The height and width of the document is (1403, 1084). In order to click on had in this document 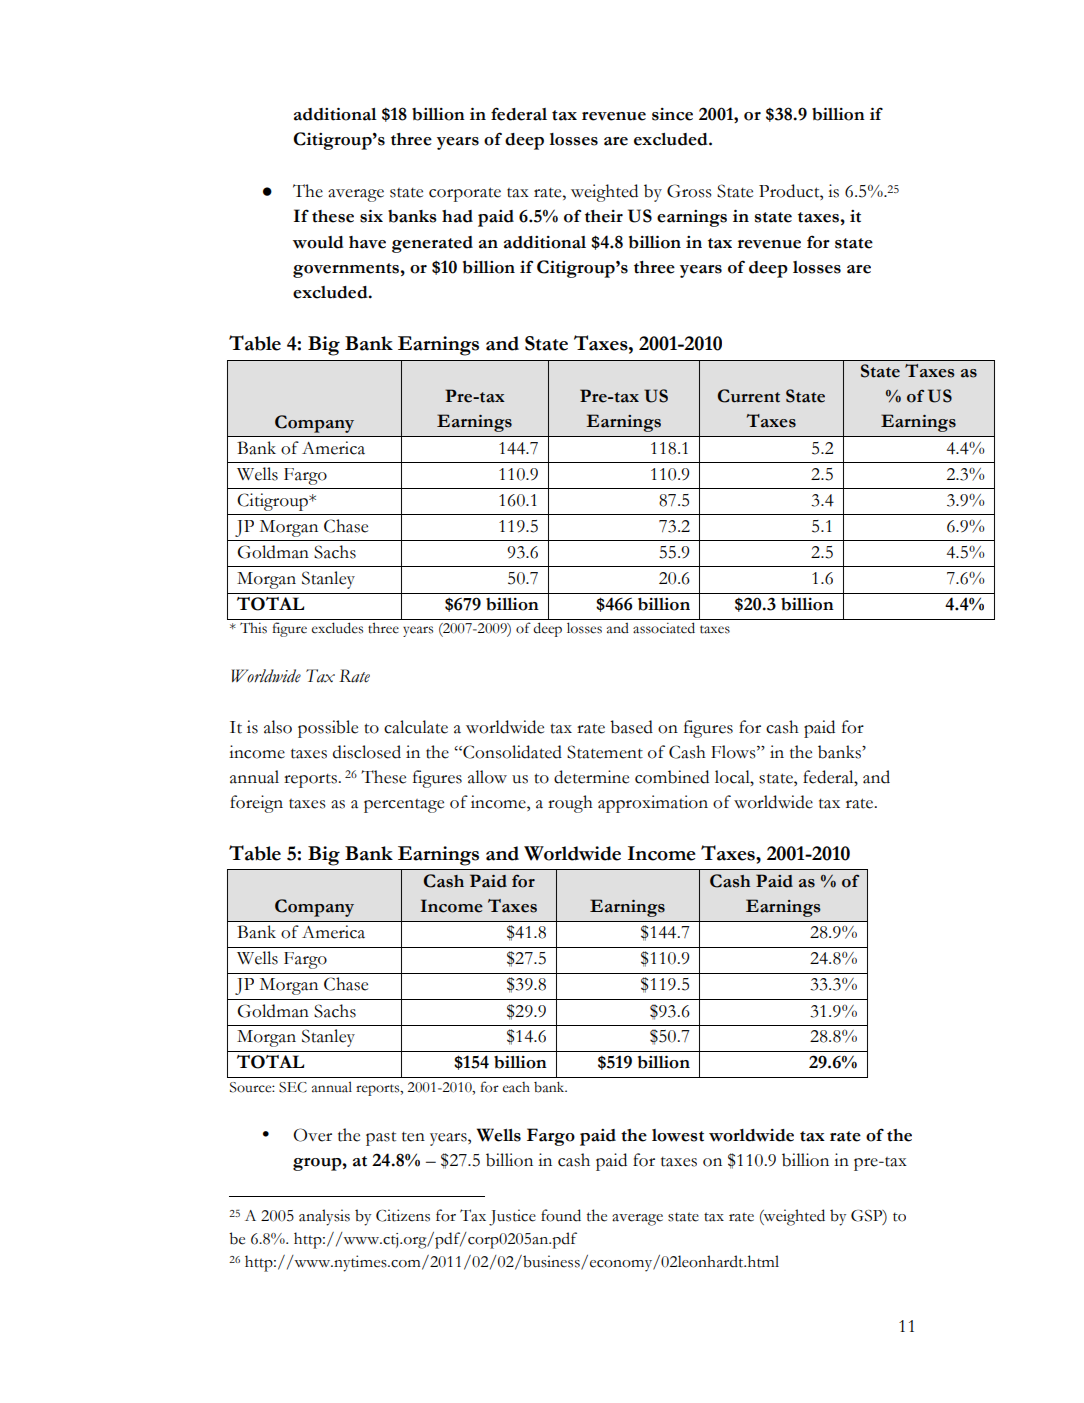, I will do `click(457, 216)`.
